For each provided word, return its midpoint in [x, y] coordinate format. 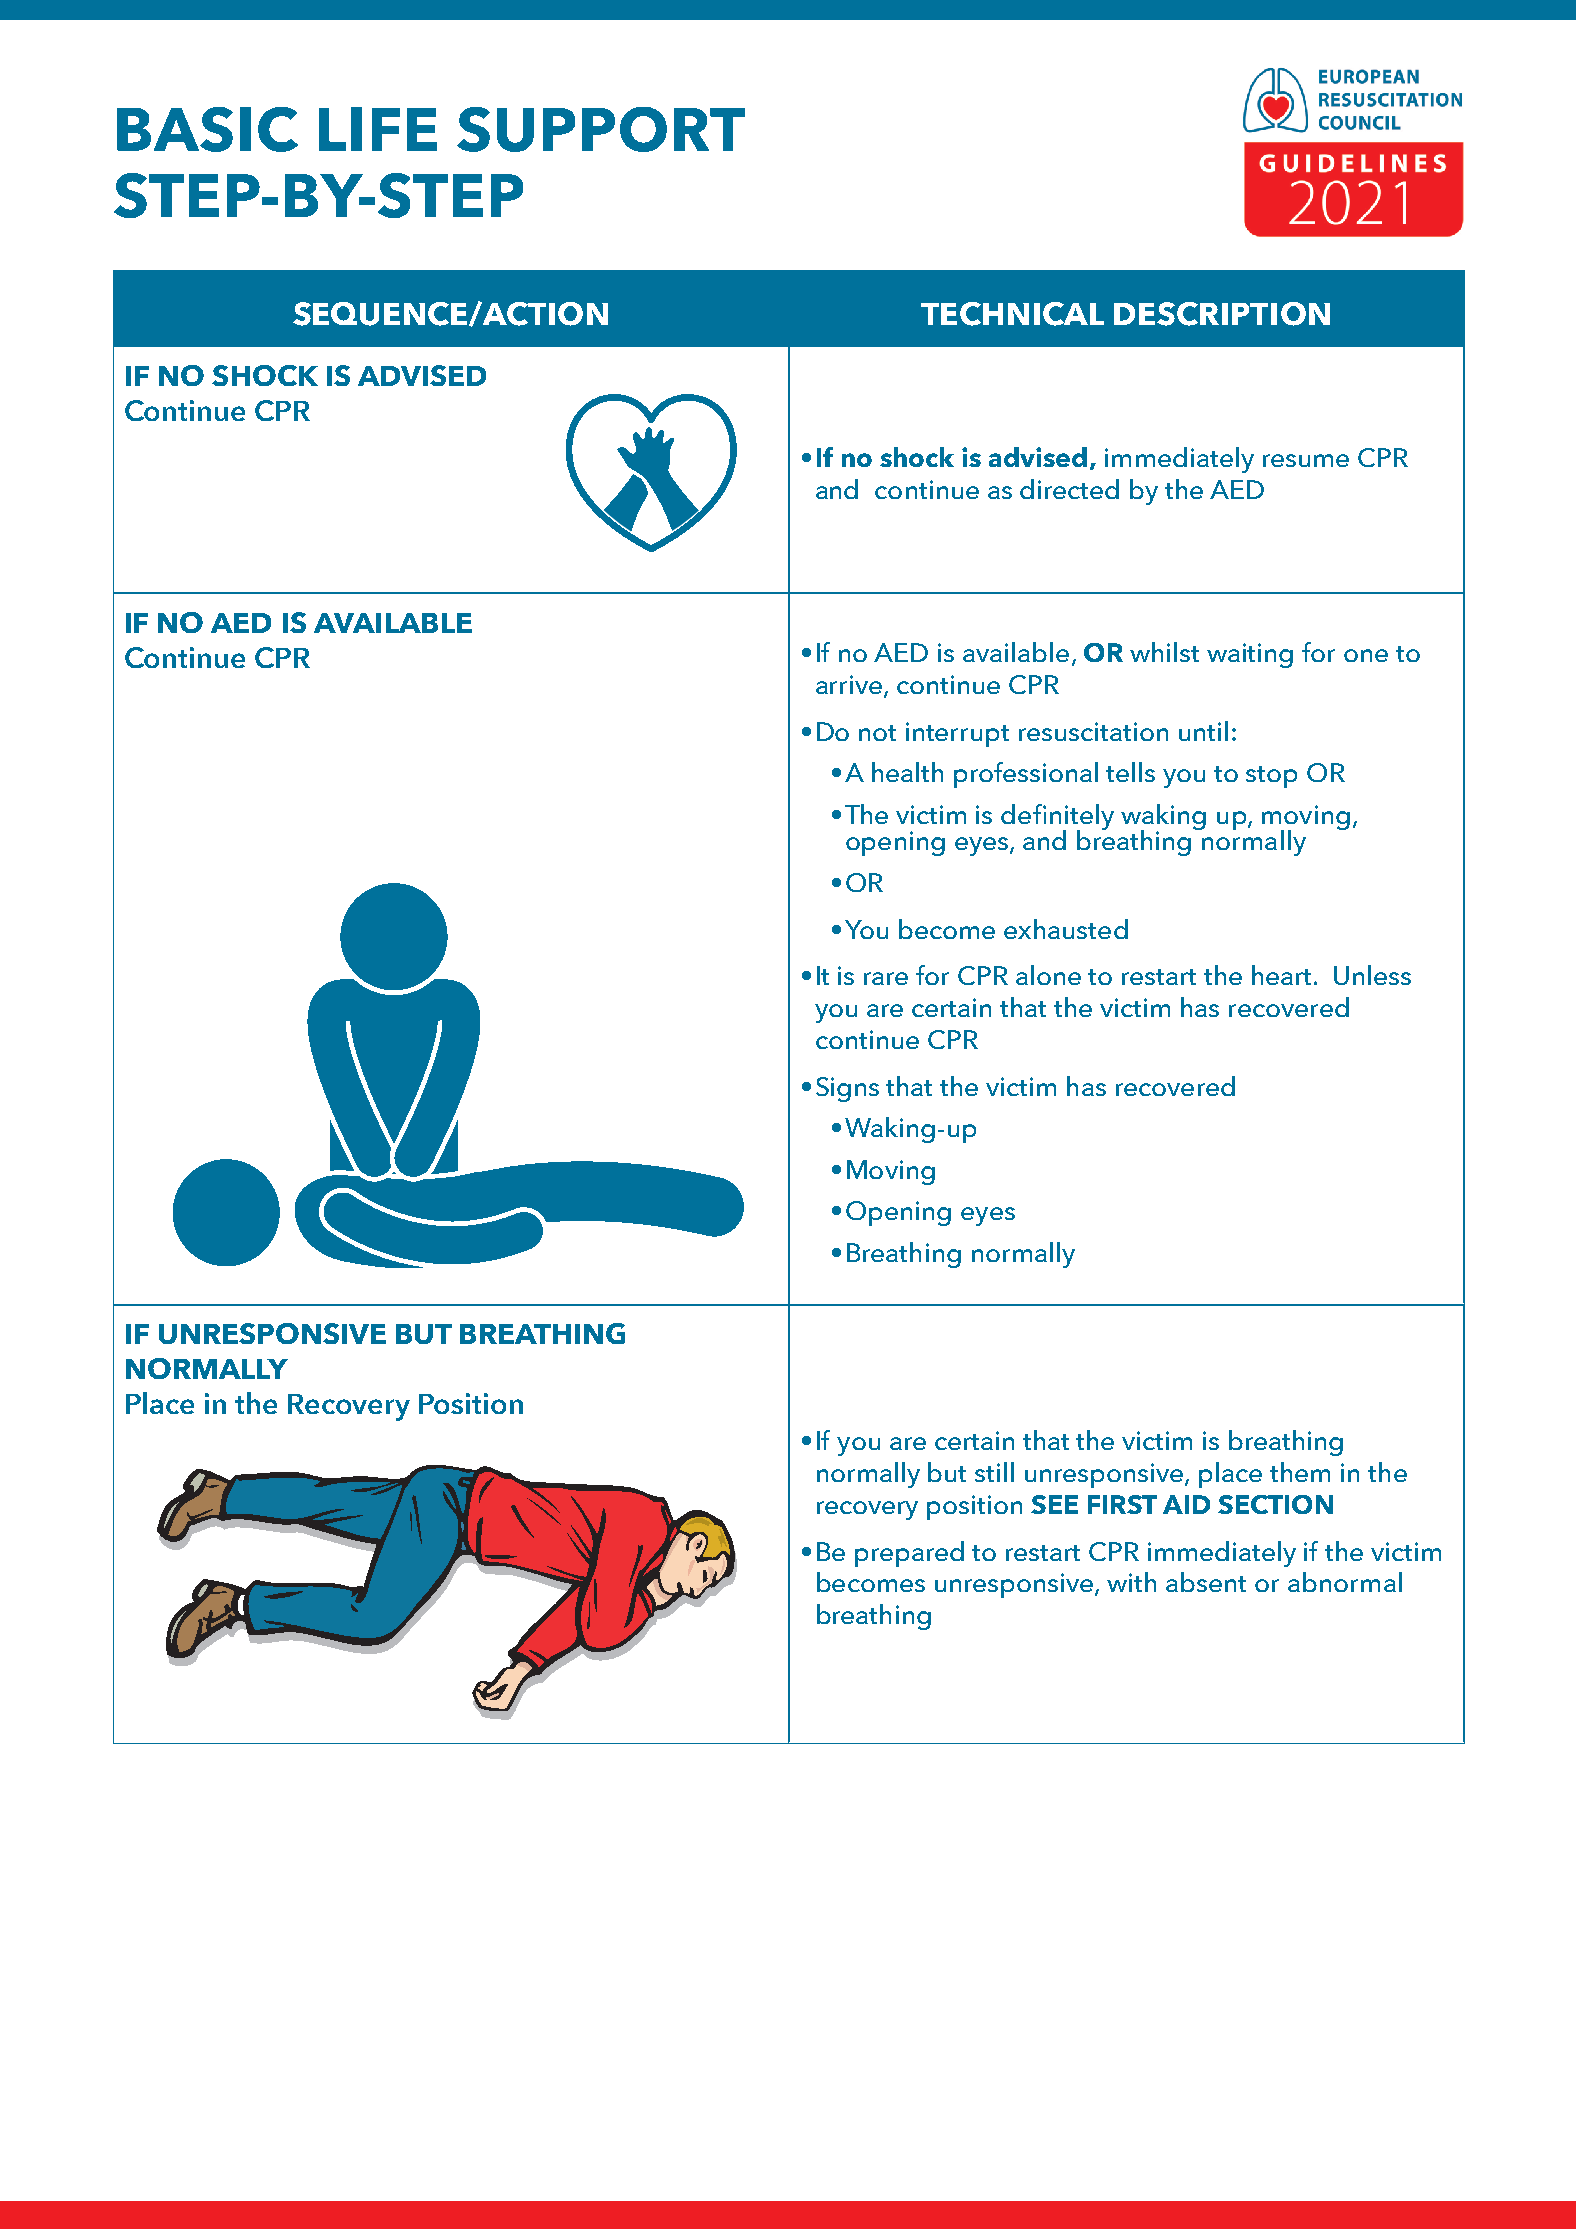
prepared [909, 1554]
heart [1283, 975]
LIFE [378, 129]
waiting [1250, 655]
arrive [850, 686]
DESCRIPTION [1222, 314]
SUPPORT [601, 129]
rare [886, 978]
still [994, 1472]
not [877, 733]
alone [1048, 975]
